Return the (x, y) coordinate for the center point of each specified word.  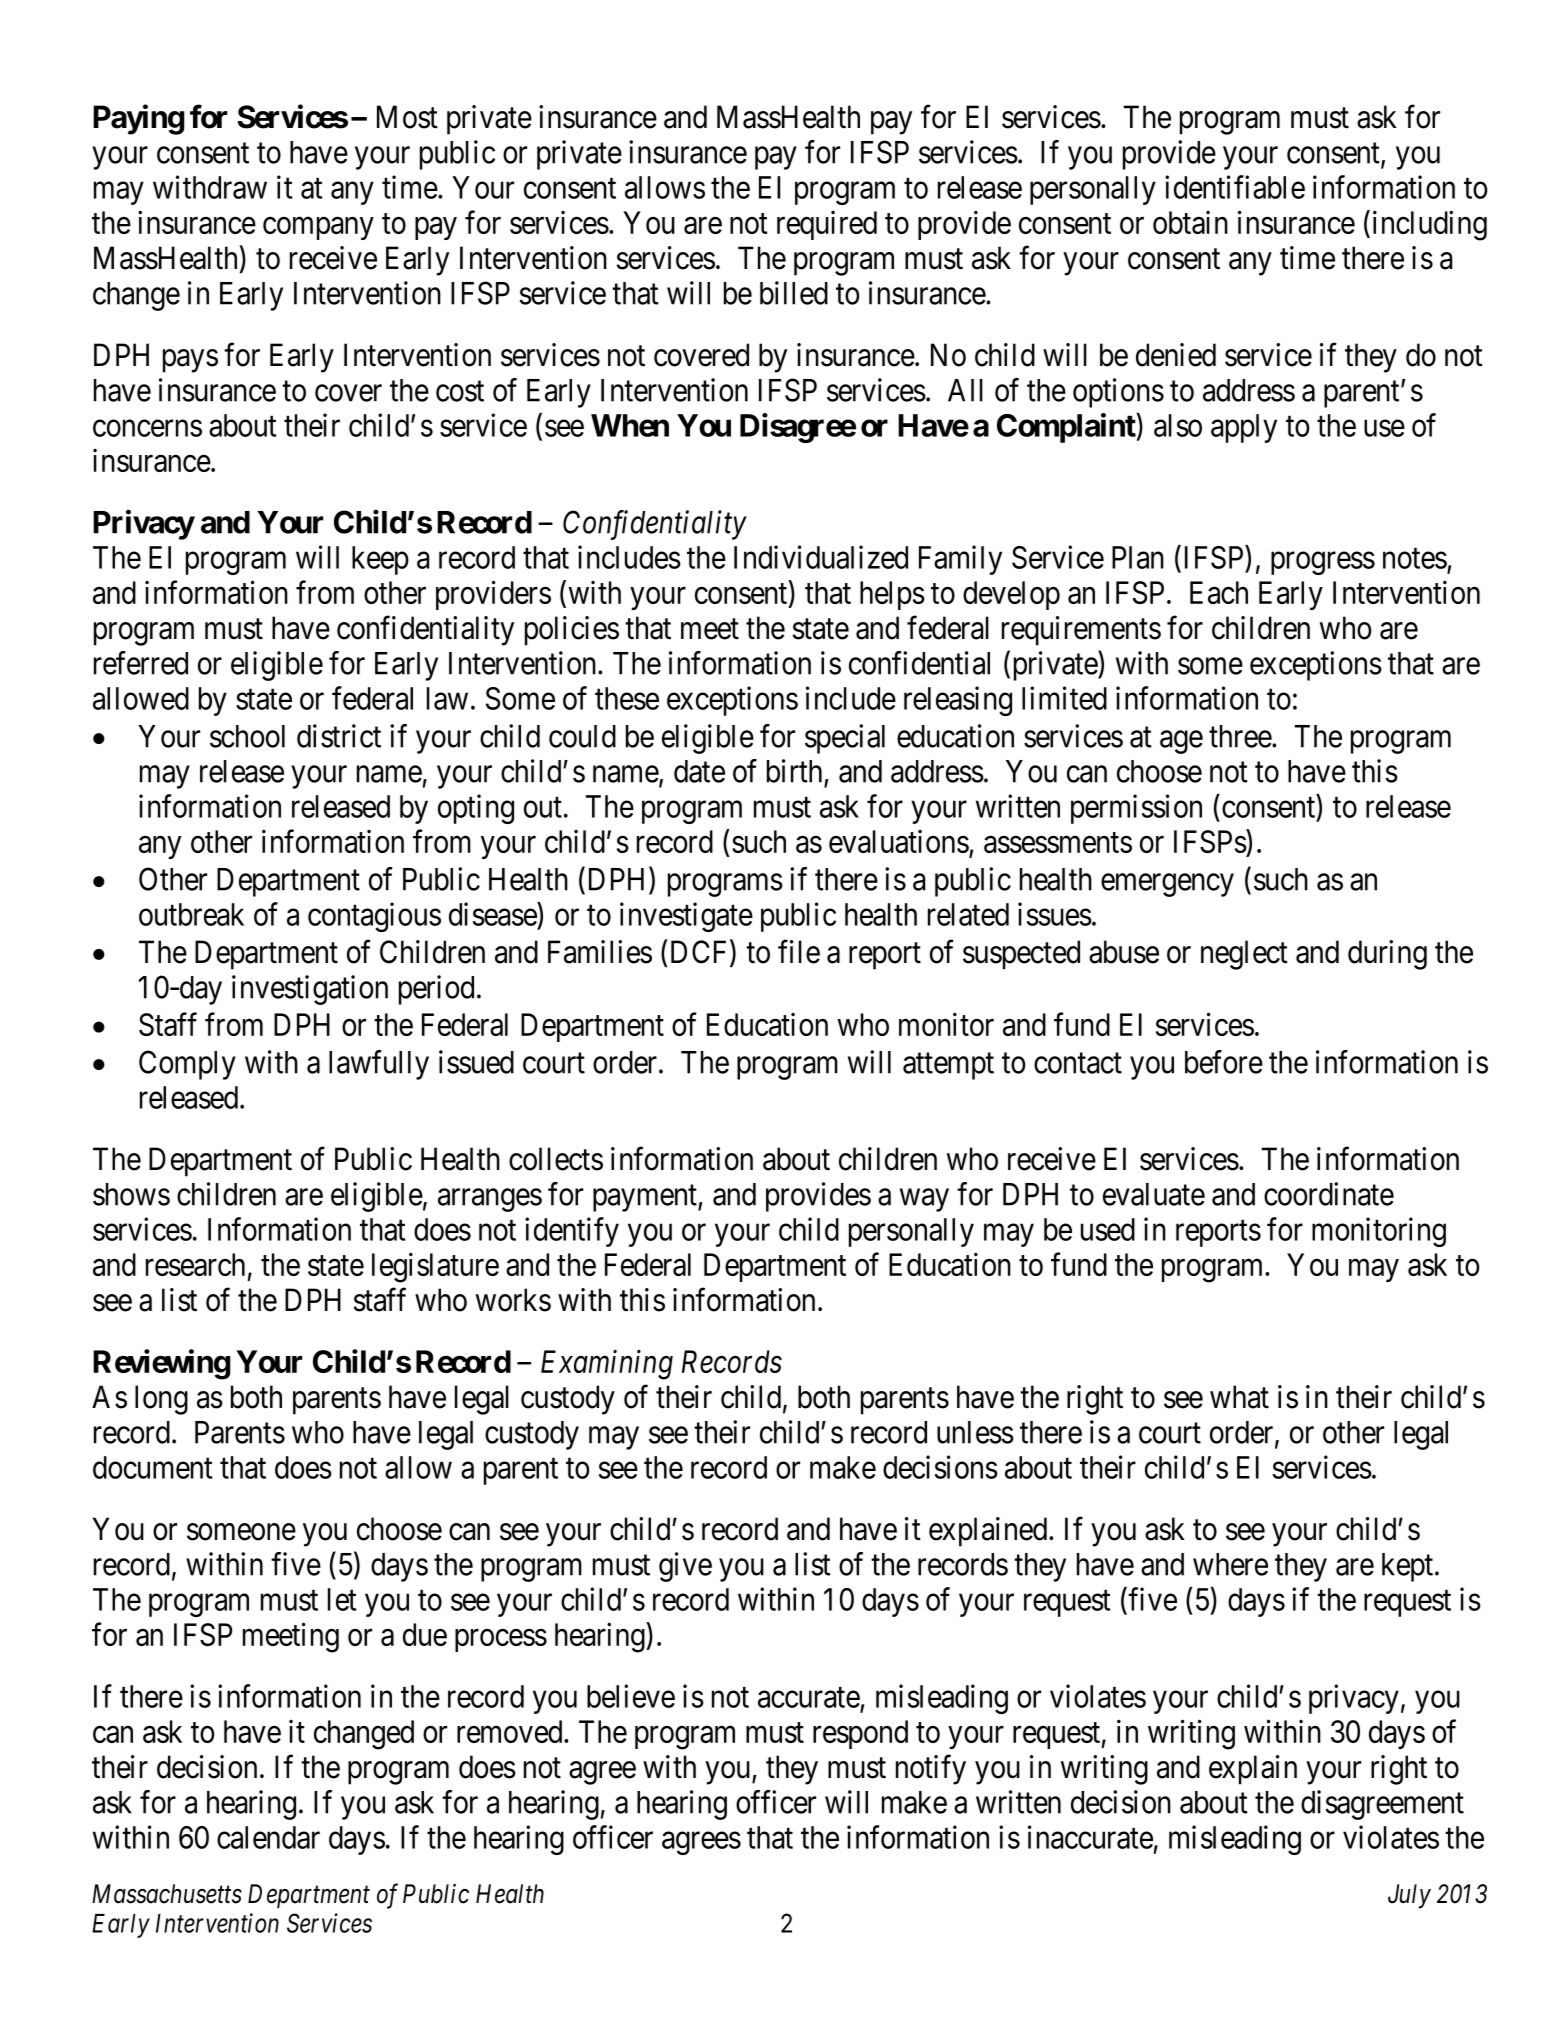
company (318, 228)
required (827, 225)
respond (860, 1734)
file (799, 952)
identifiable (1235, 187)
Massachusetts (167, 1894)
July (1409, 1896)
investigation (310, 990)
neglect (1244, 955)
